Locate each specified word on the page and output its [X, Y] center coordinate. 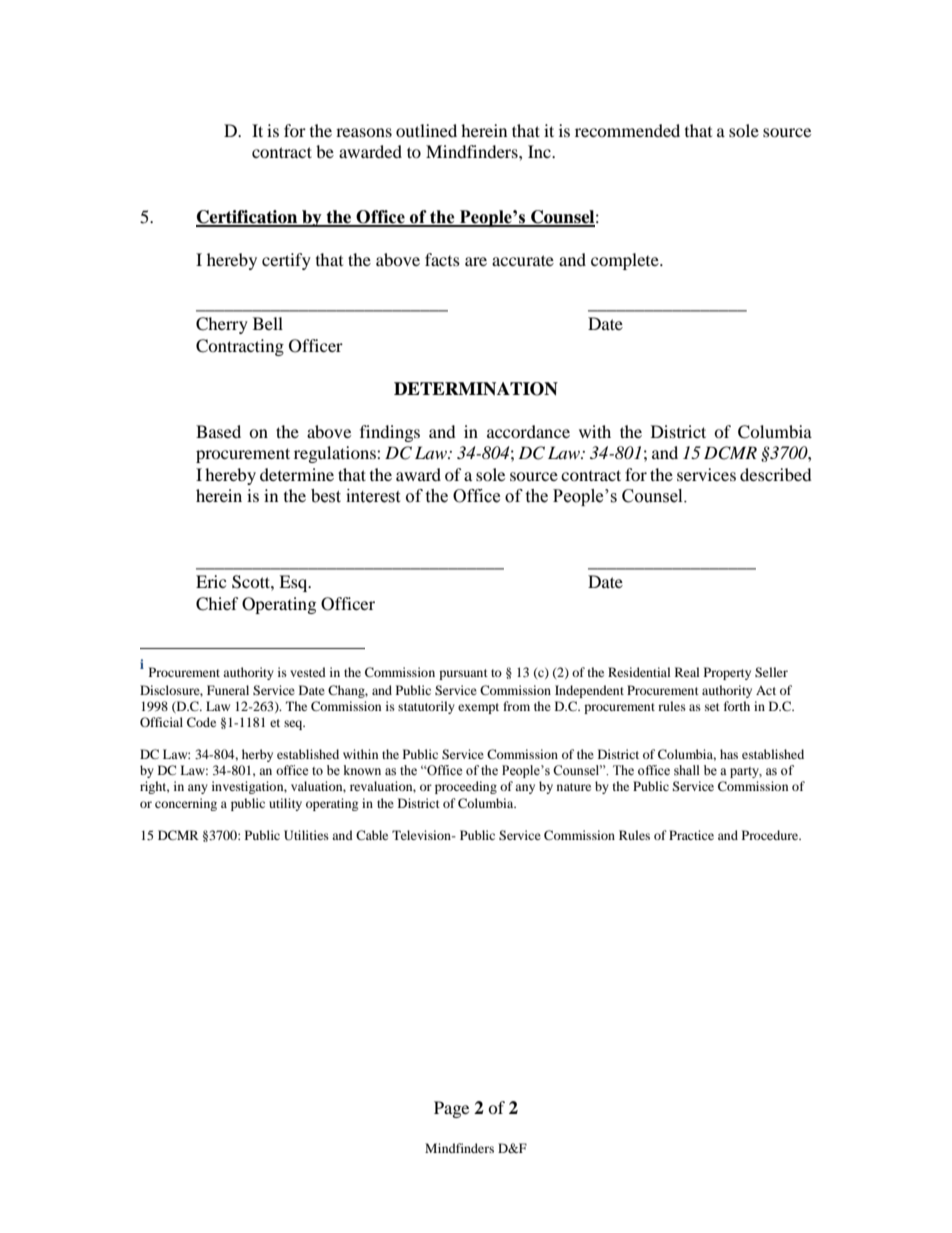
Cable [372, 835]
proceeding [466, 787]
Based [218, 431]
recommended [627, 130]
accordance [528, 431]
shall [687, 770]
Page [451, 1109]
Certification [248, 218]
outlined [426, 130]
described [776, 474]
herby [257, 755]
